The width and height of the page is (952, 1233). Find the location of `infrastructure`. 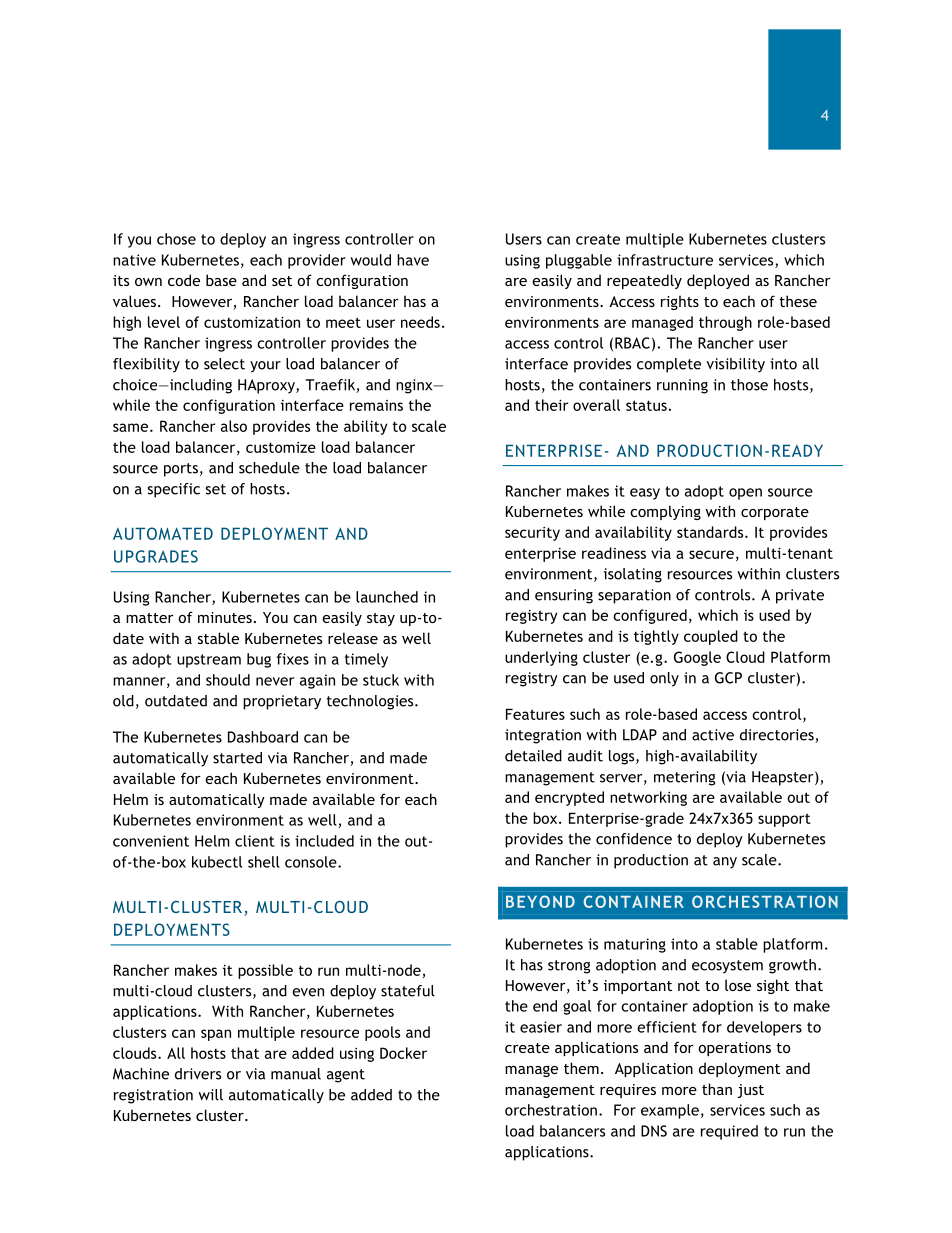

infrastructure is located at coordinates (665, 260).
